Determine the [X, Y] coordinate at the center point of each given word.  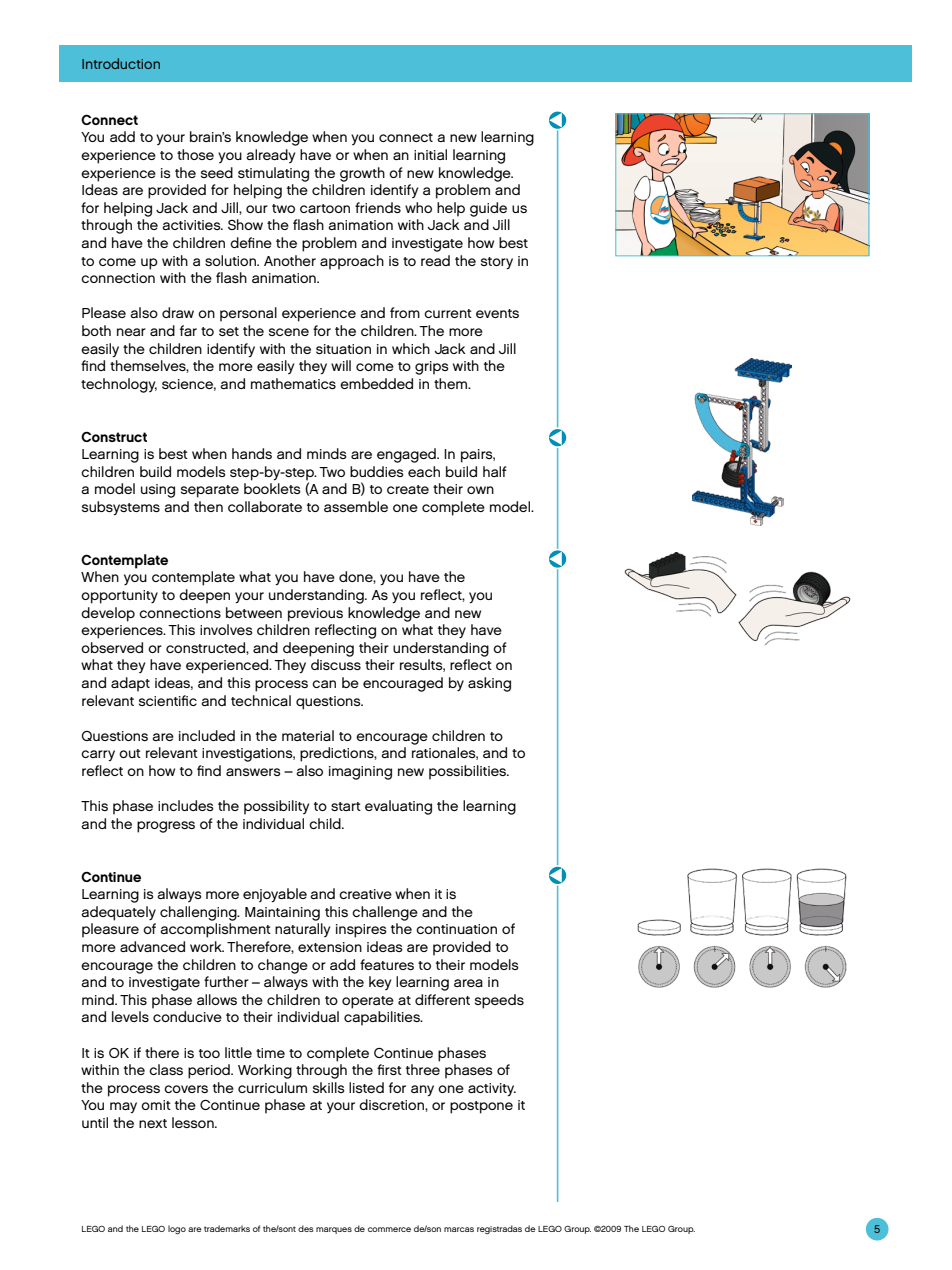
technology [119, 385]
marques [334, 1230]
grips [432, 368]
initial [430, 154]
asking [489, 684]
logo [177, 1229]
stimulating [273, 174]
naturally [302, 930]
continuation [456, 929]
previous [315, 615]
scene [289, 332]
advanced [152, 946]
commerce [389, 1229]
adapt [130, 684]
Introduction [121, 63]
